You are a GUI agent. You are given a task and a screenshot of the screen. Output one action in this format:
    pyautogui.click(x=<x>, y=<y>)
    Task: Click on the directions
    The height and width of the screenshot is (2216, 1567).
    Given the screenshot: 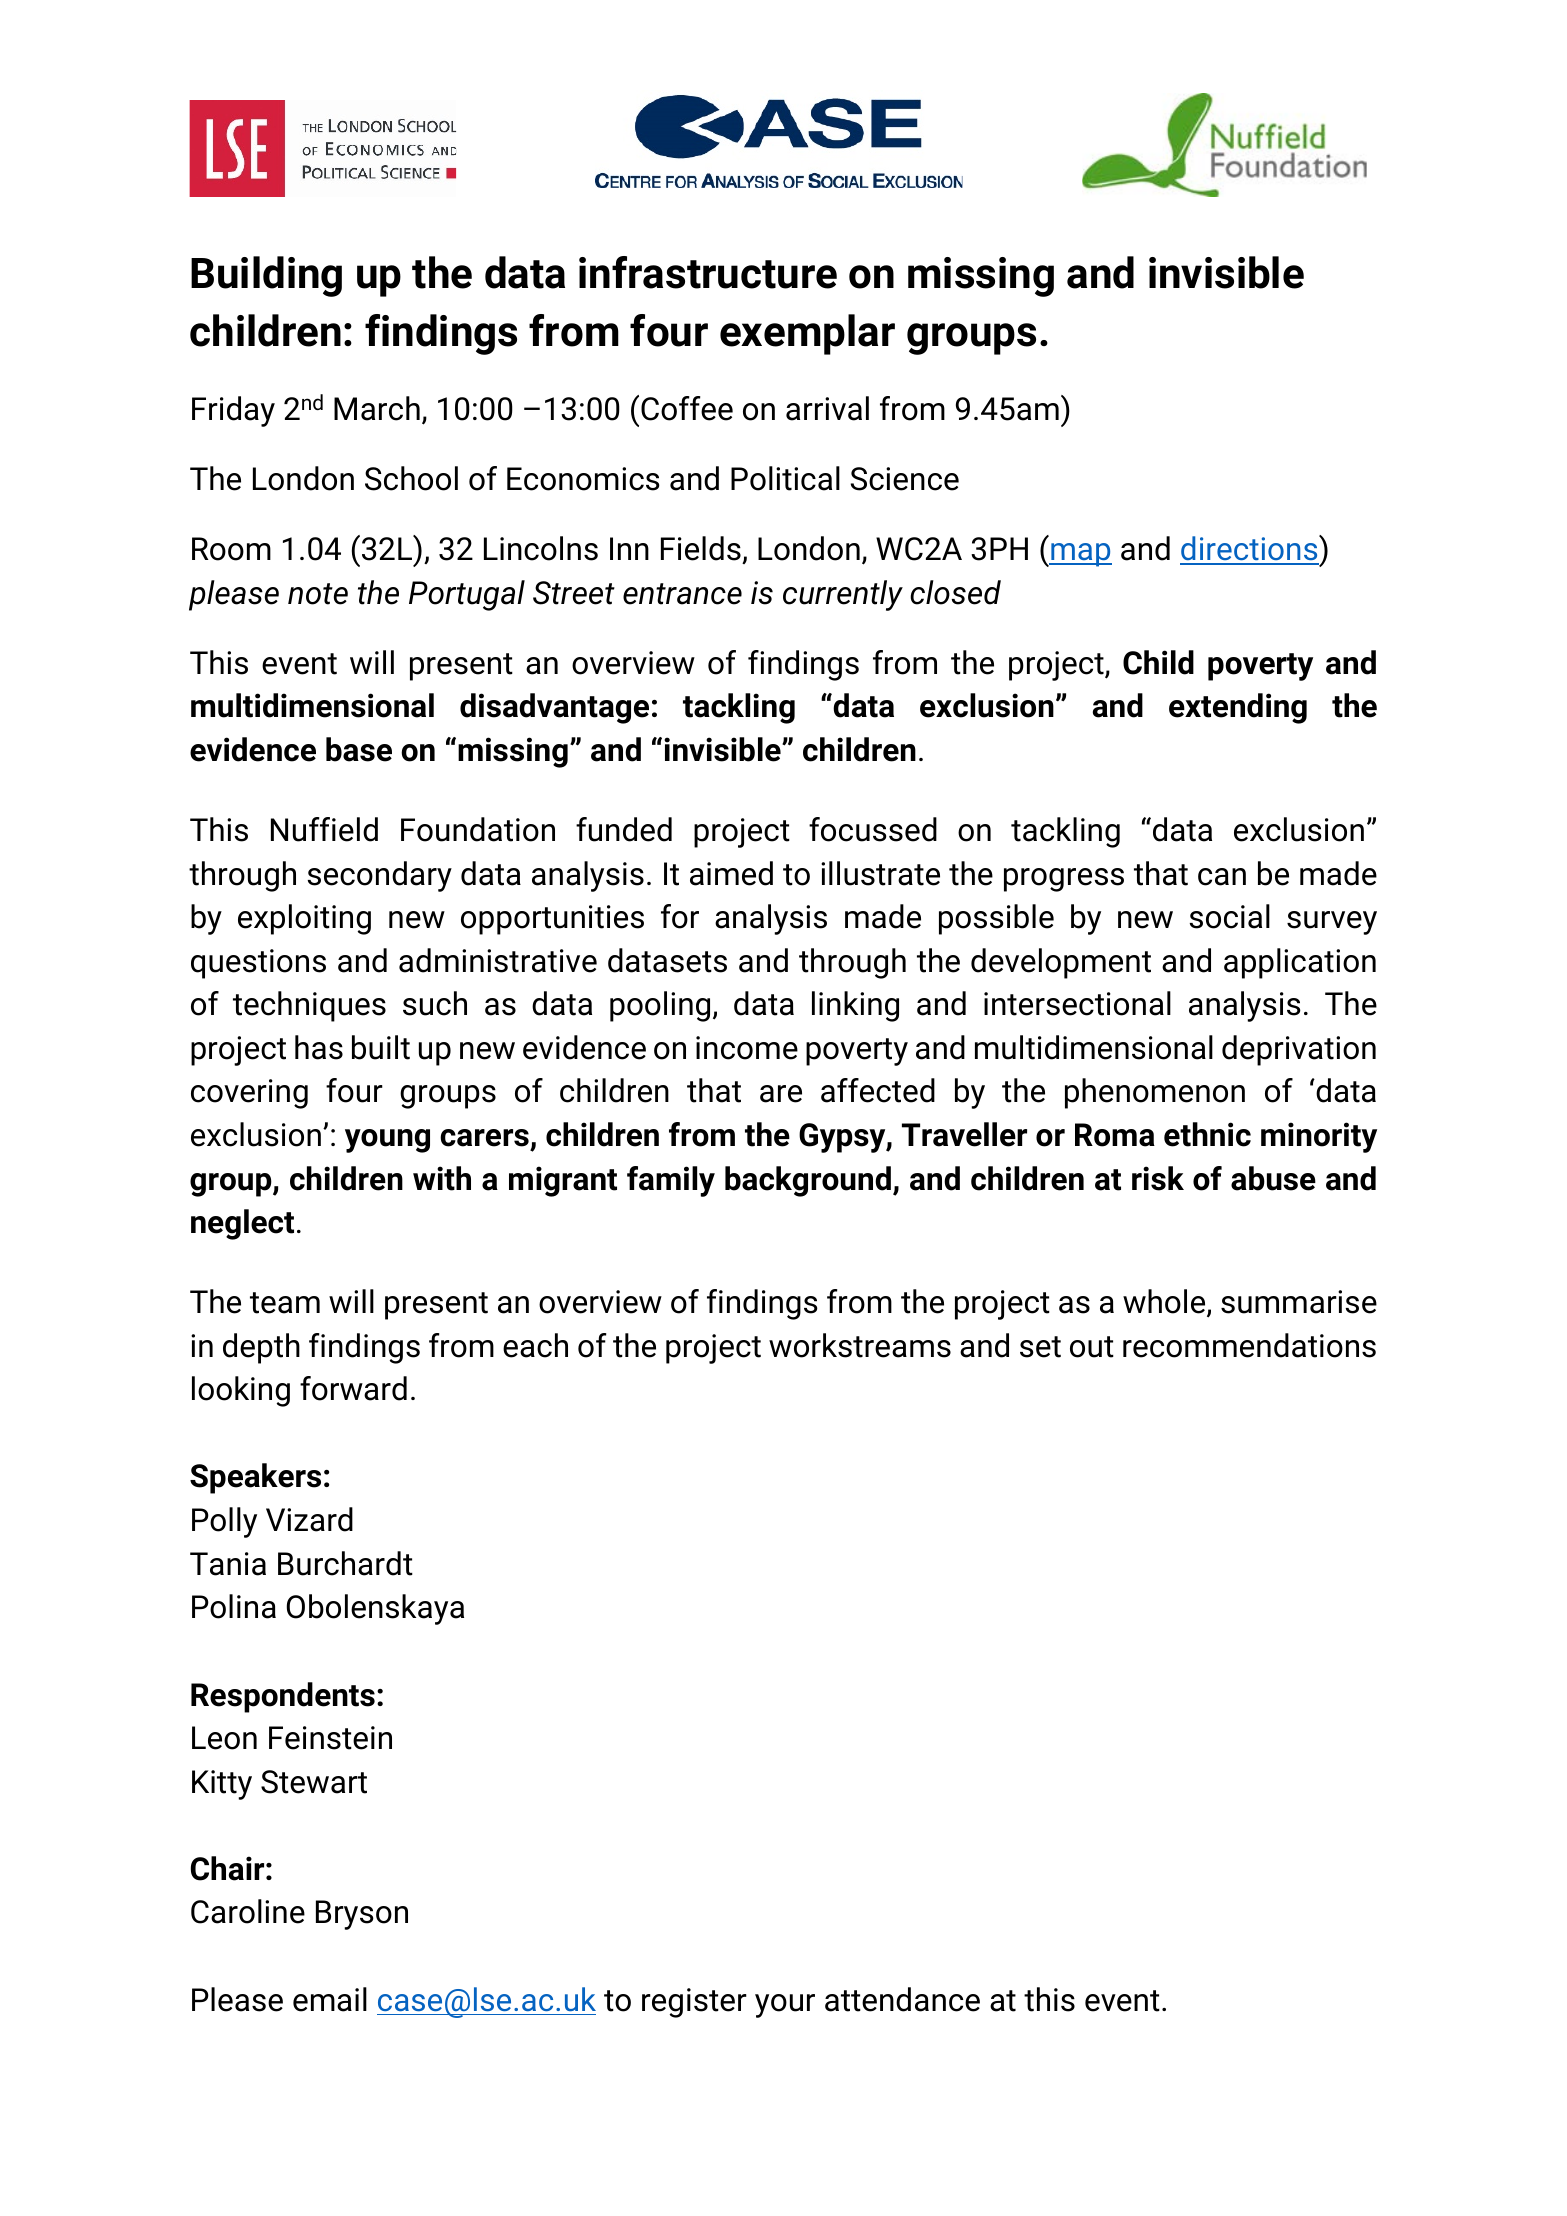 What is the action you would take?
    pyautogui.click(x=1250, y=549)
